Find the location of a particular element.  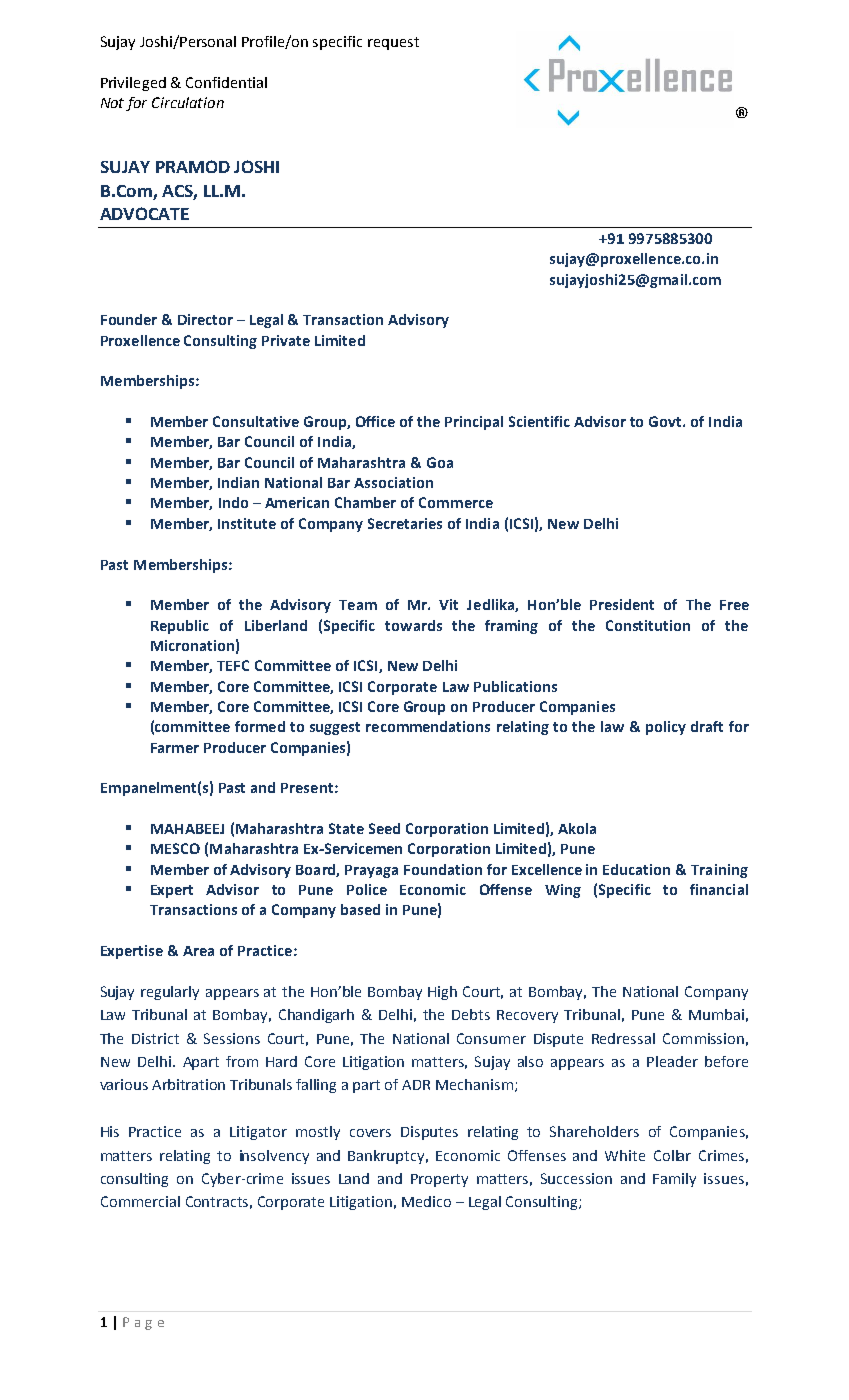

Govt is located at coordinates (666, 421).
